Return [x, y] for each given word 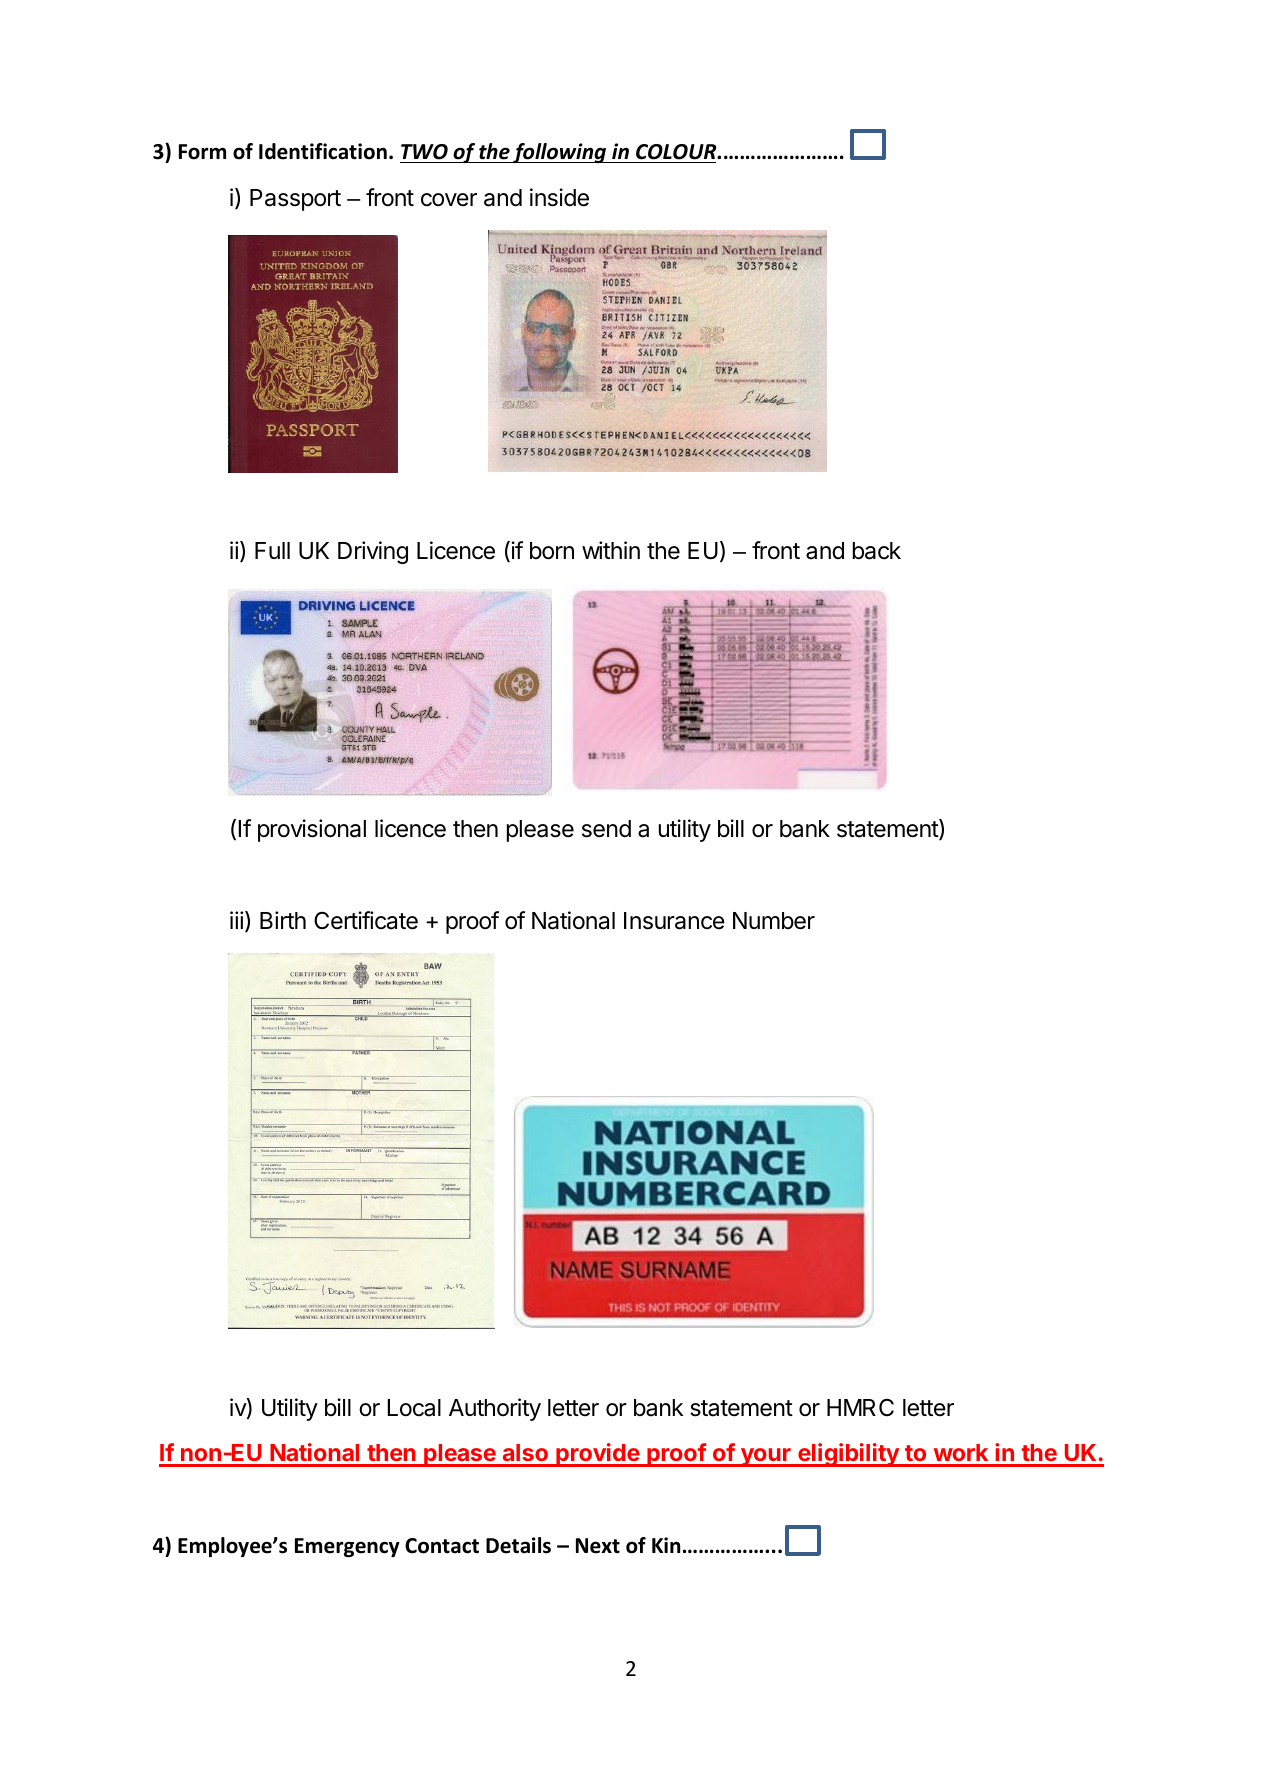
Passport [295, 200]
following [559, 153]
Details [518, 1545]
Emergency [347, 1547]
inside [559, 197]
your [765, 1457]
